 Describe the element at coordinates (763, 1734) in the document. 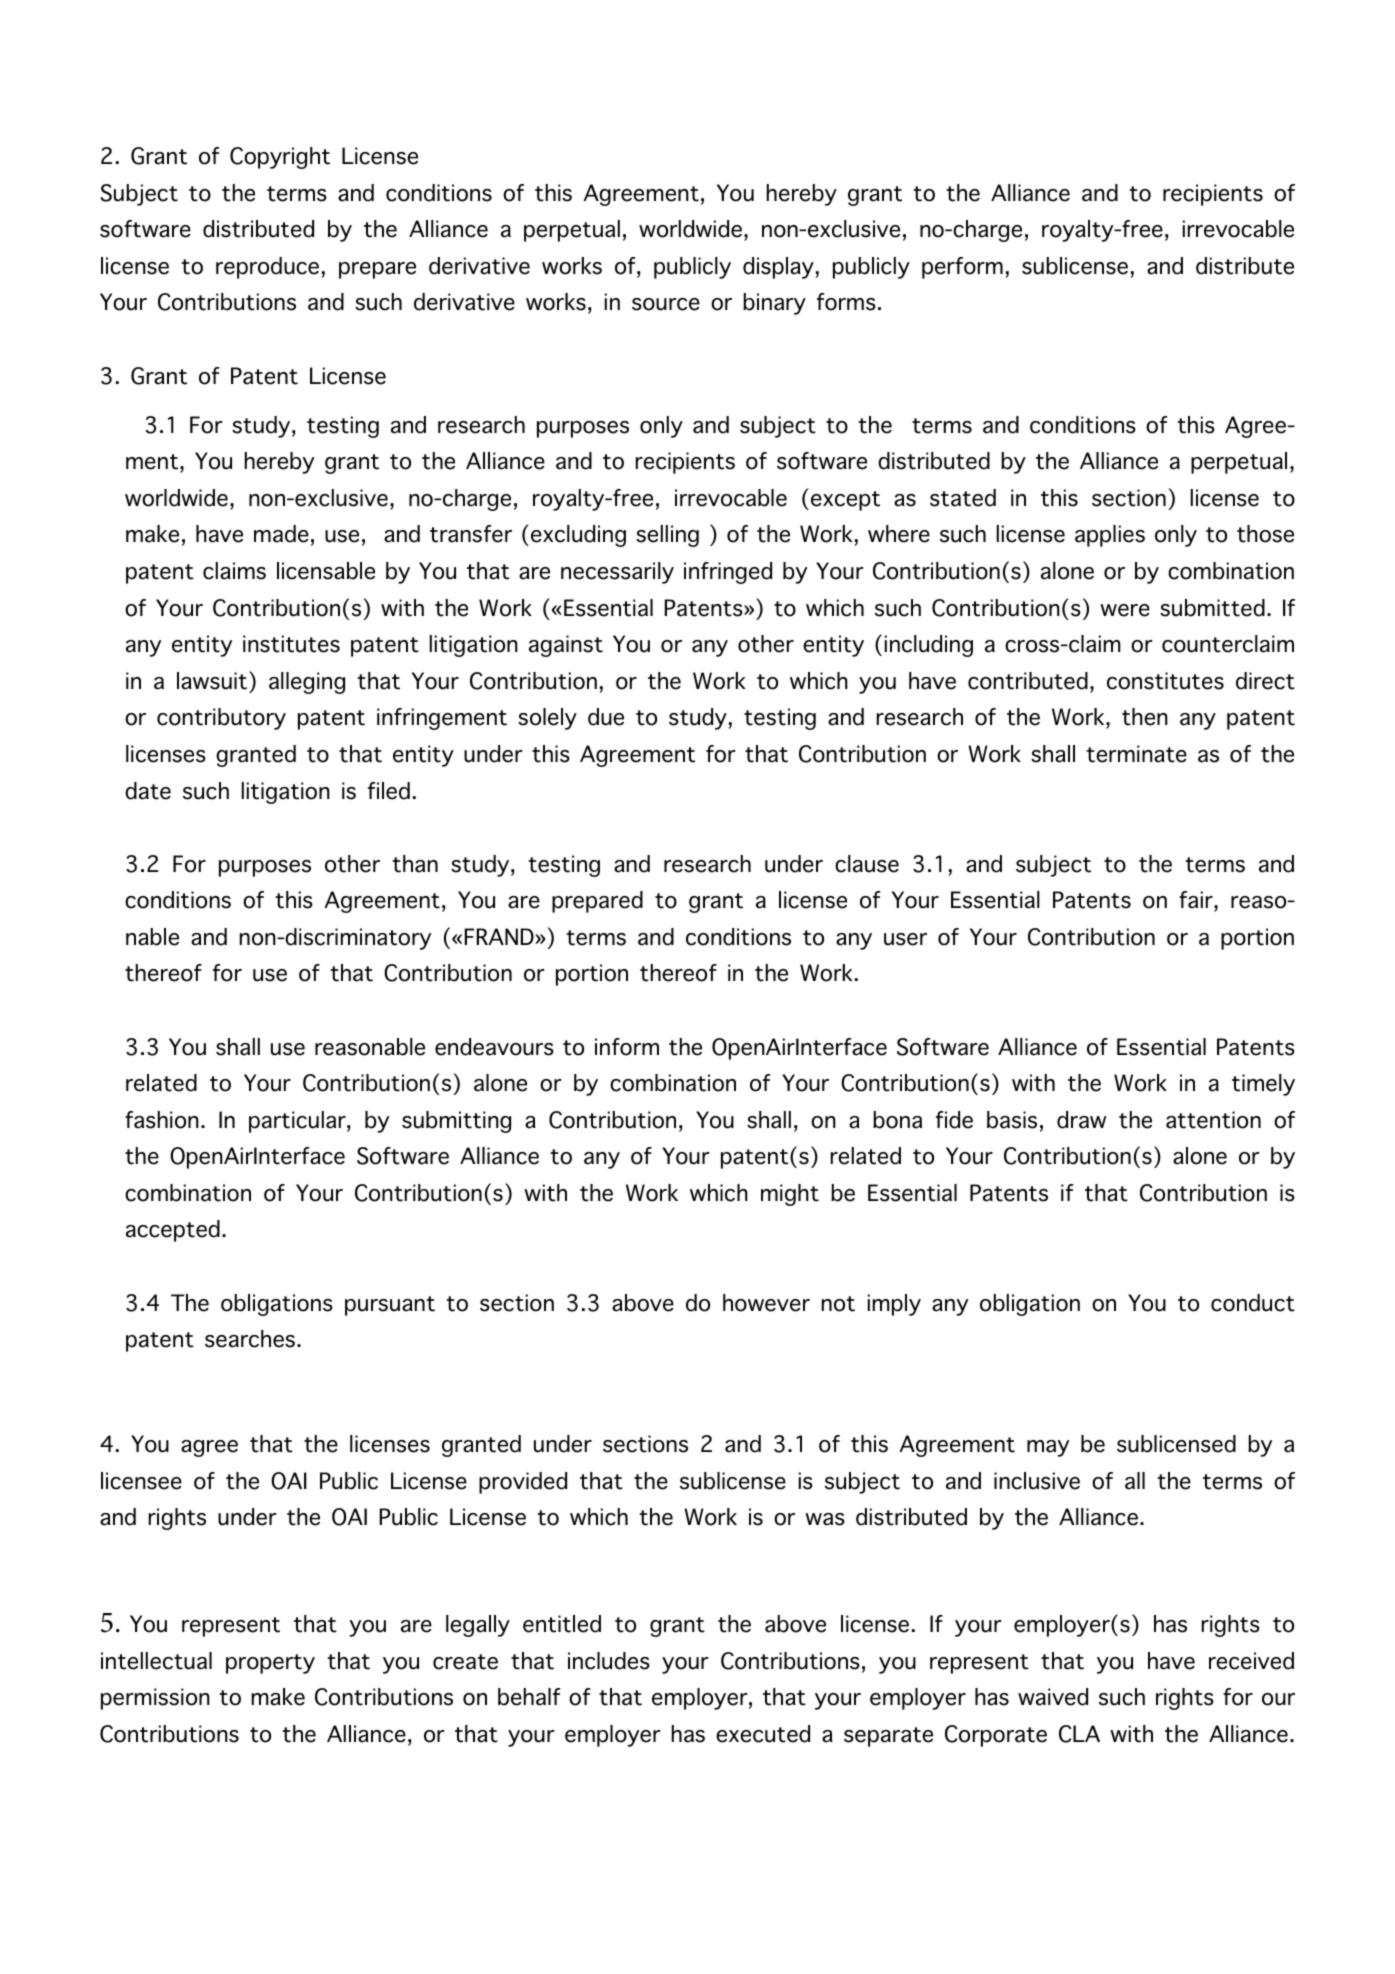

I see `executed` at that location.
